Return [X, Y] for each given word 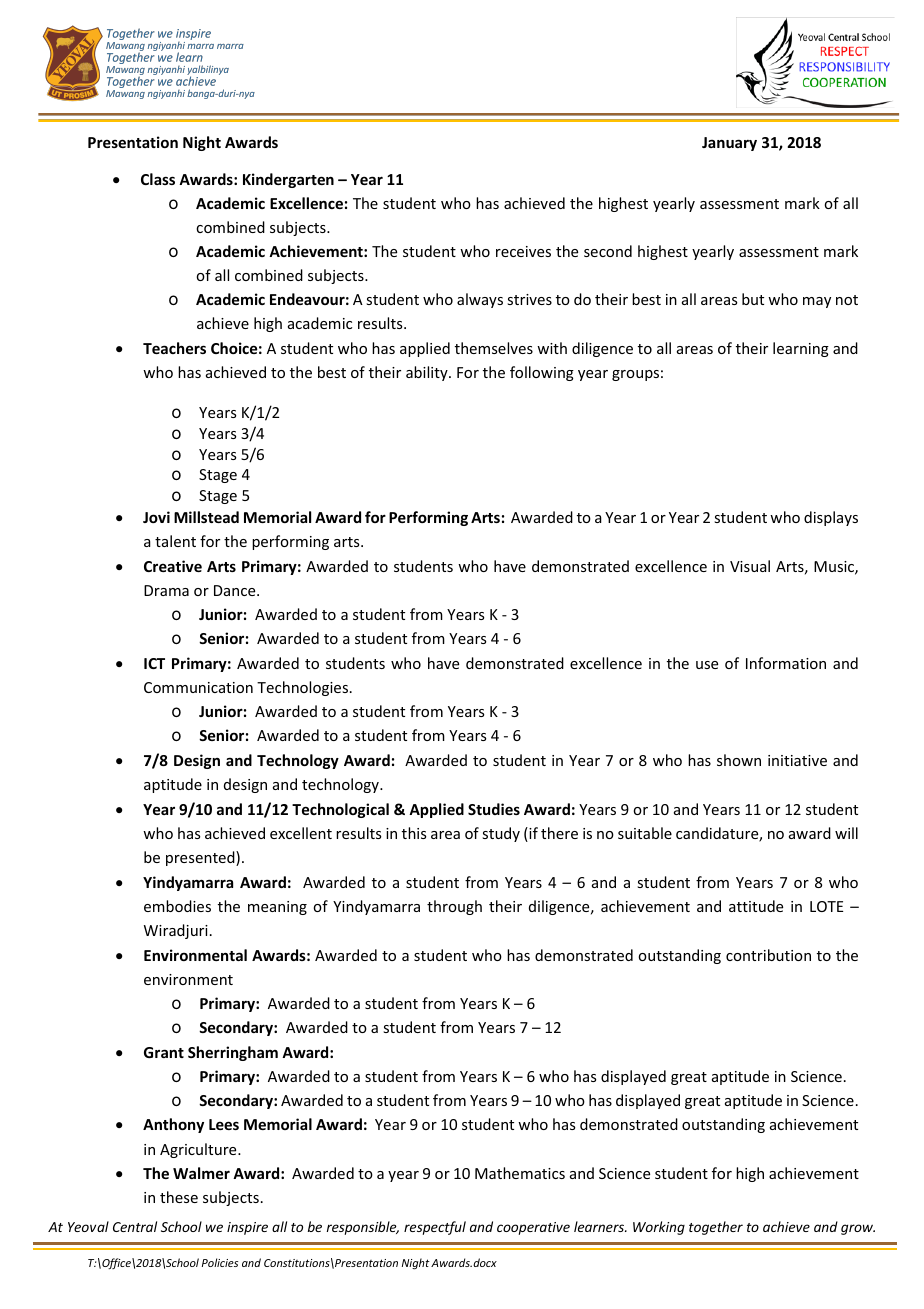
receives [523, 251]
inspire [247, 1228]
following [542, 373]
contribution [768, 955]
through [454, 907]
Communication [198, 687]
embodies [177, 906]
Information [786, 663]
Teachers [174, 348]
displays [831, 518]
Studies [494, 809]
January [729, 144]
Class [158, 179]
